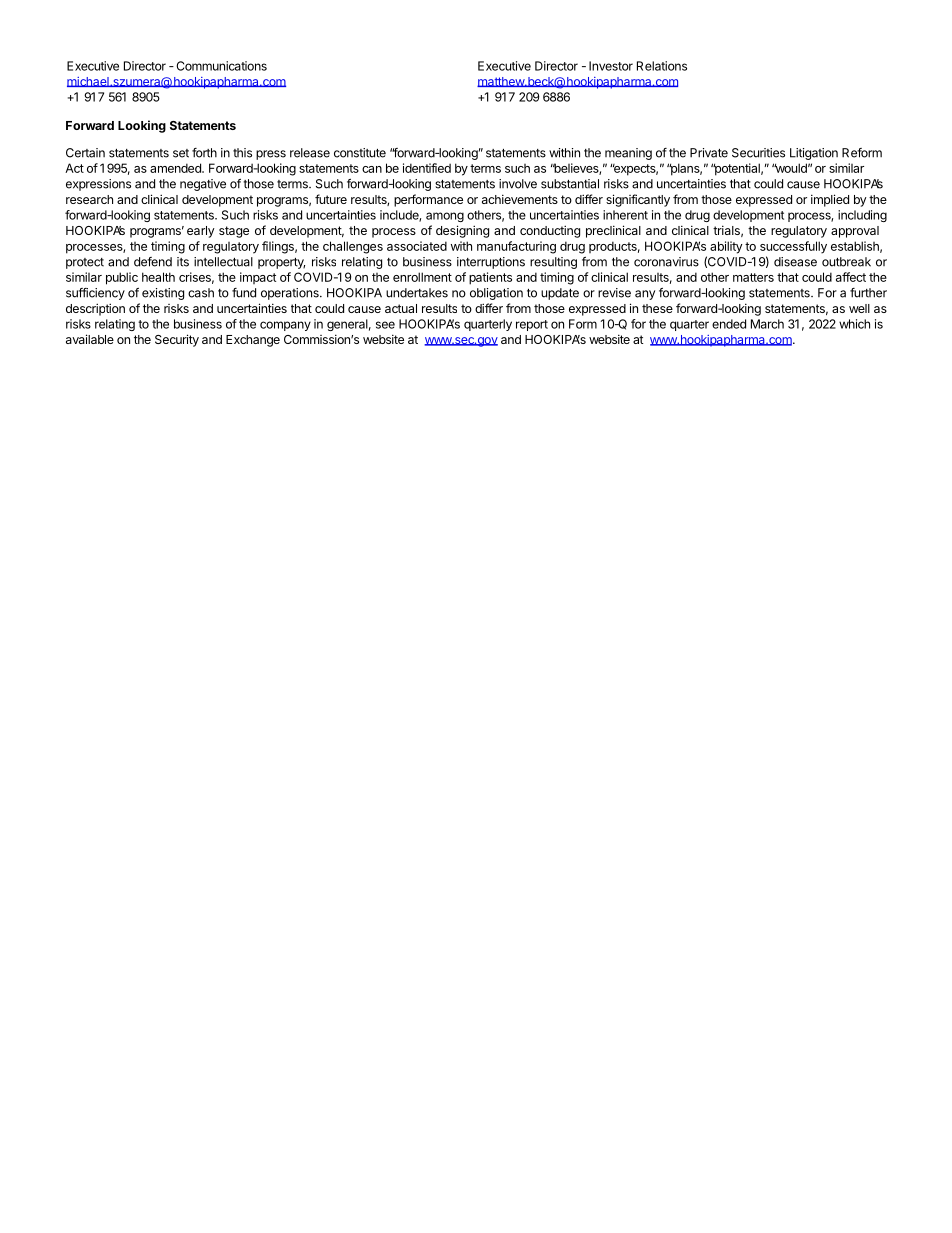 The image size is (952, 1233). What do you see at coordinates (611, 66) in the document?
I see `Investor` at bounding box center [611, 66].
